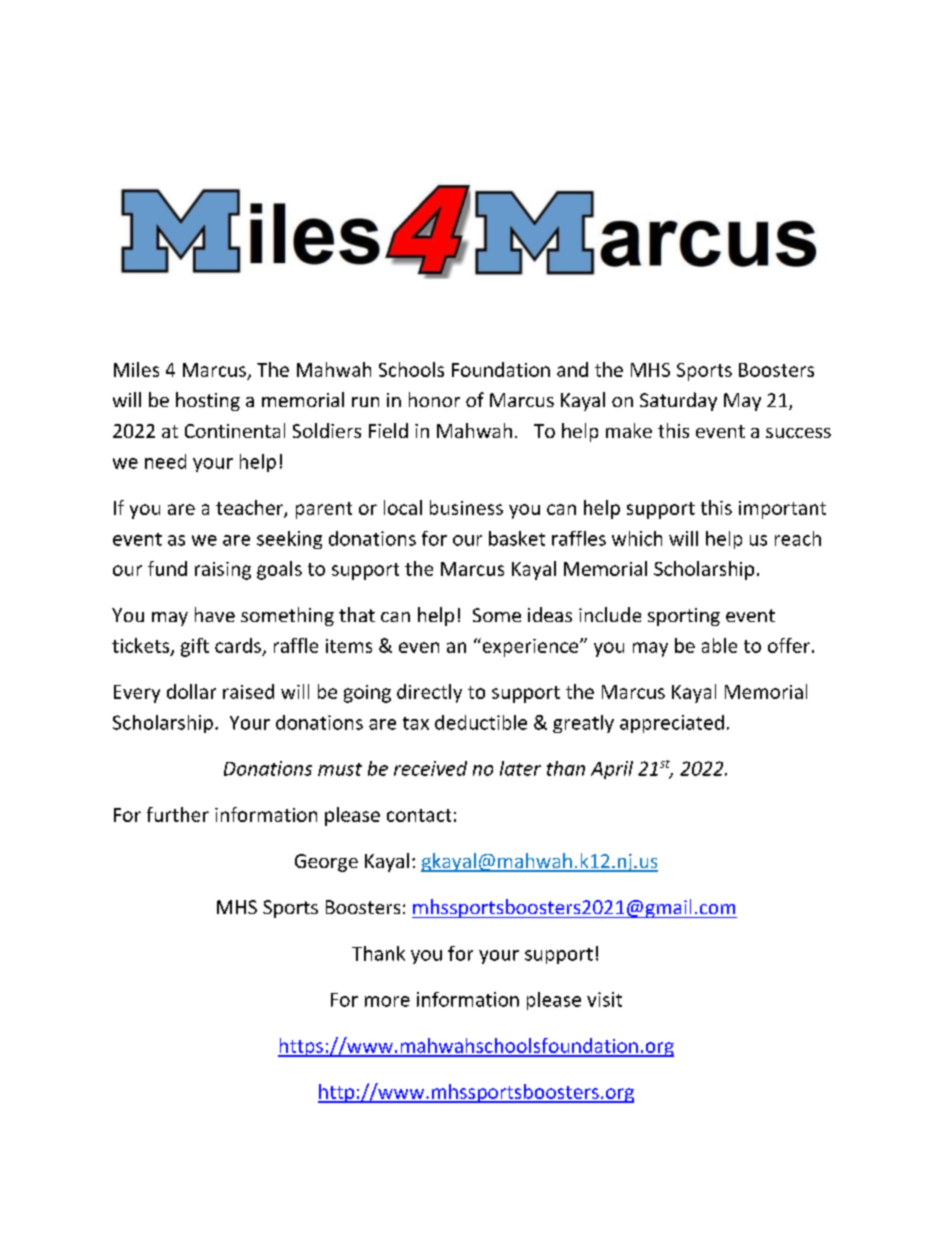  I want to click on raising, so click(223, 571).
